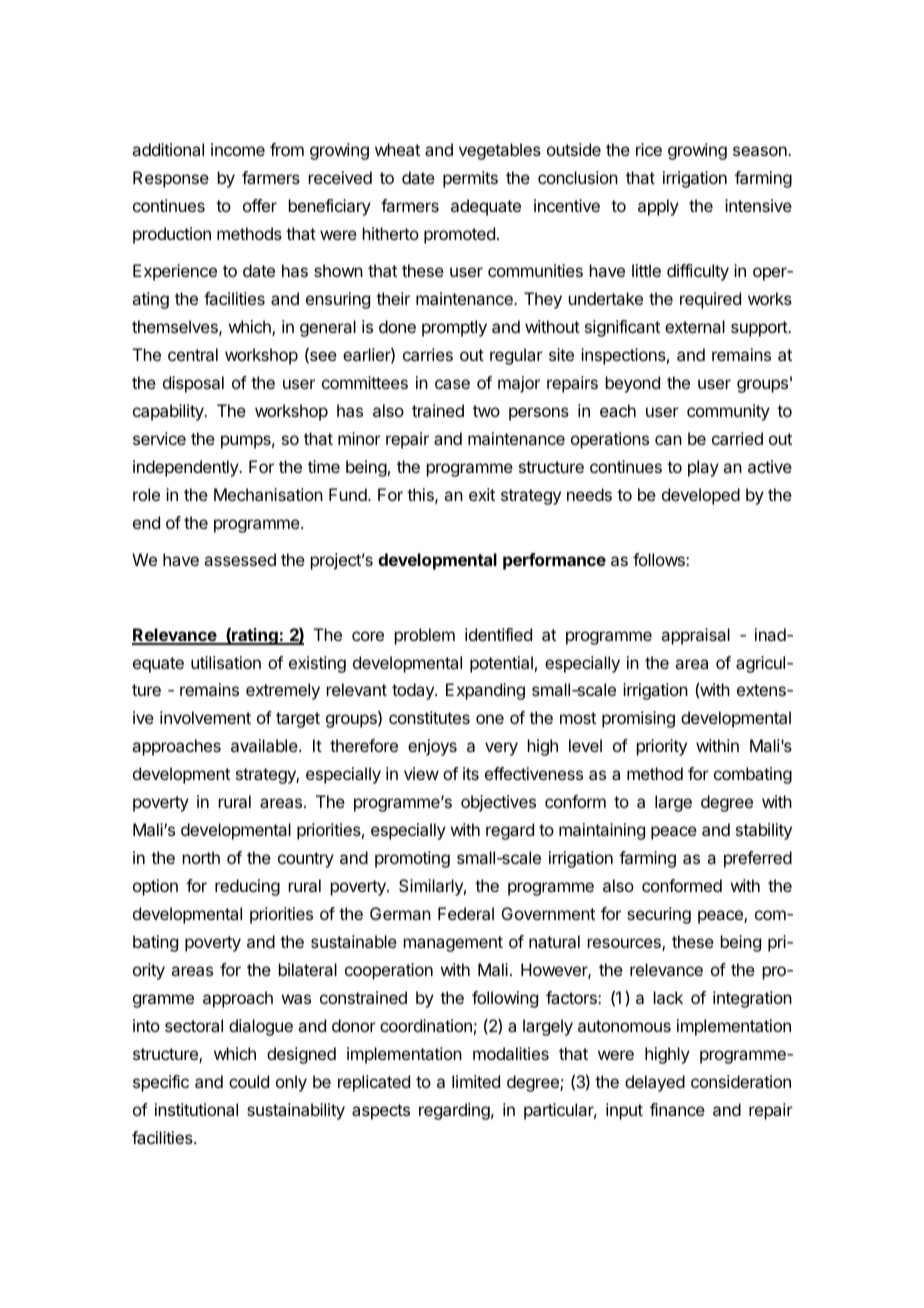  What do you see at coordinates (193, 384) in the screenshot?
I see `disposal` at bounding box center [193, 384].
